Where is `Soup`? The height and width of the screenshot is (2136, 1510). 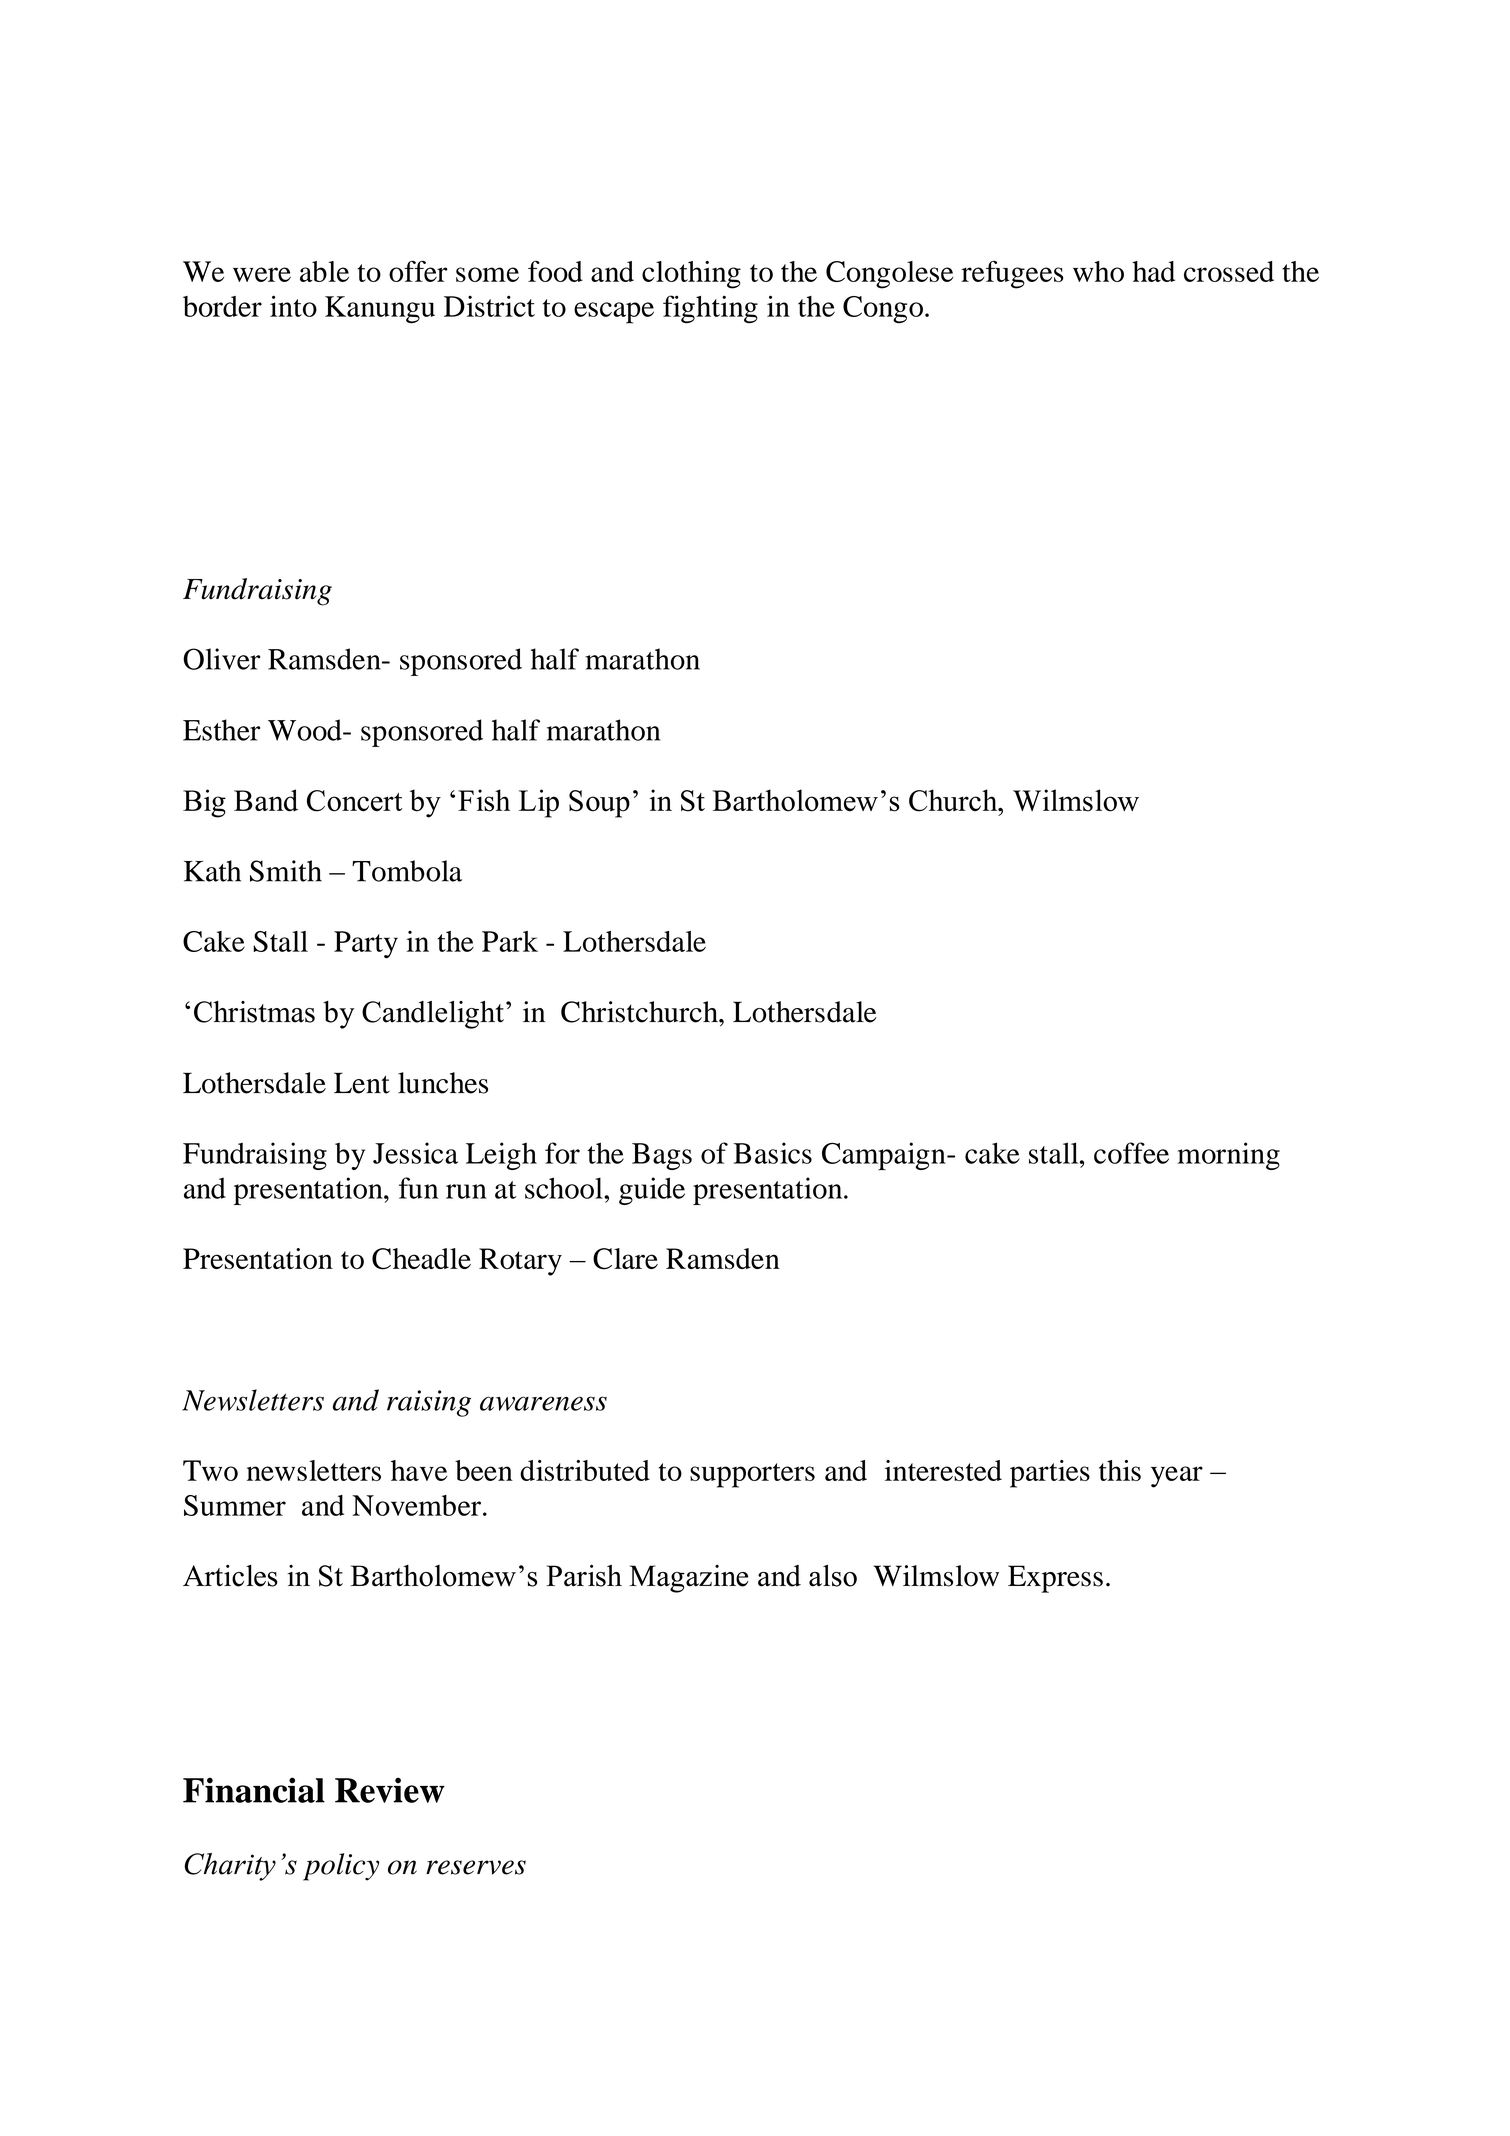 Soup is located at coordinates (599, 804).
